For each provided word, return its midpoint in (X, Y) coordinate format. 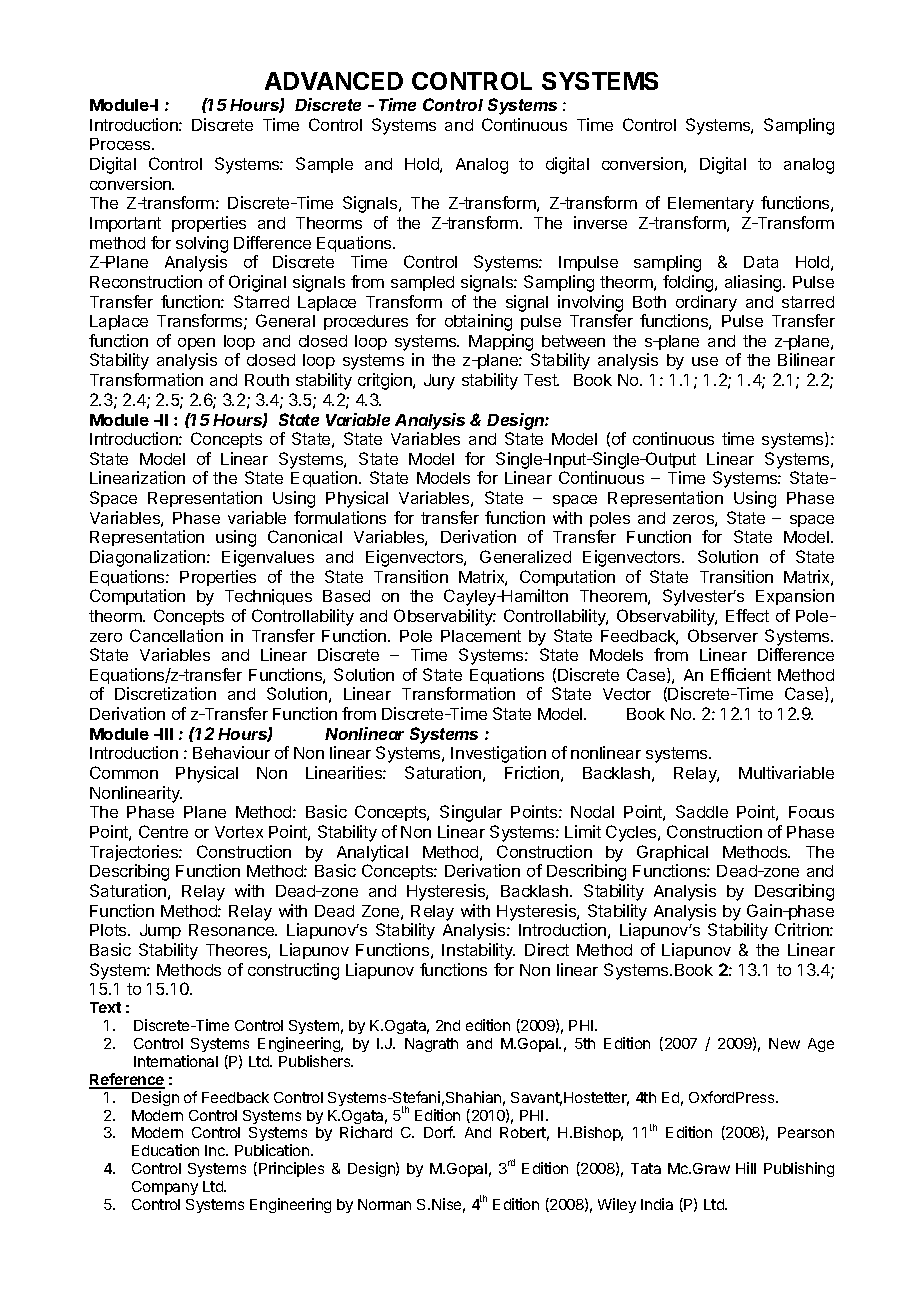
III (165, 734)
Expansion (795, 597)
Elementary (711, 205)
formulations (340, 517)
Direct (547, 949)
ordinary (706, 303)
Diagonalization (147, 558)
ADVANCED (334, 81)
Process (121, 144)
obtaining (478, 322)
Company (165, 1188)
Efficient (741, 674)
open (196, 344)
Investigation (498, 754)
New (784, 1043)
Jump (160, 931)
